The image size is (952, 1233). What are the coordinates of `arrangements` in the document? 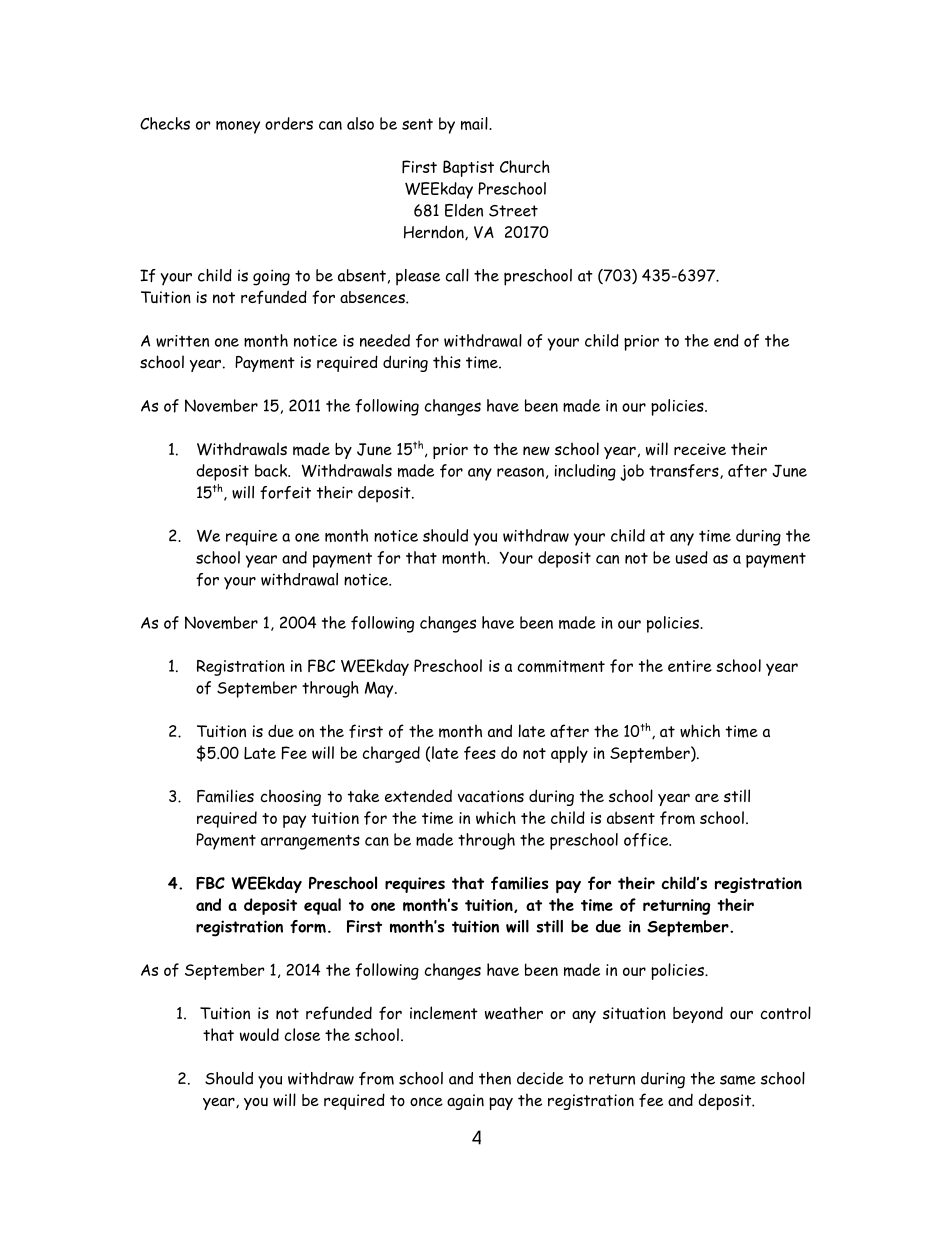 It's located at (310, 842).
